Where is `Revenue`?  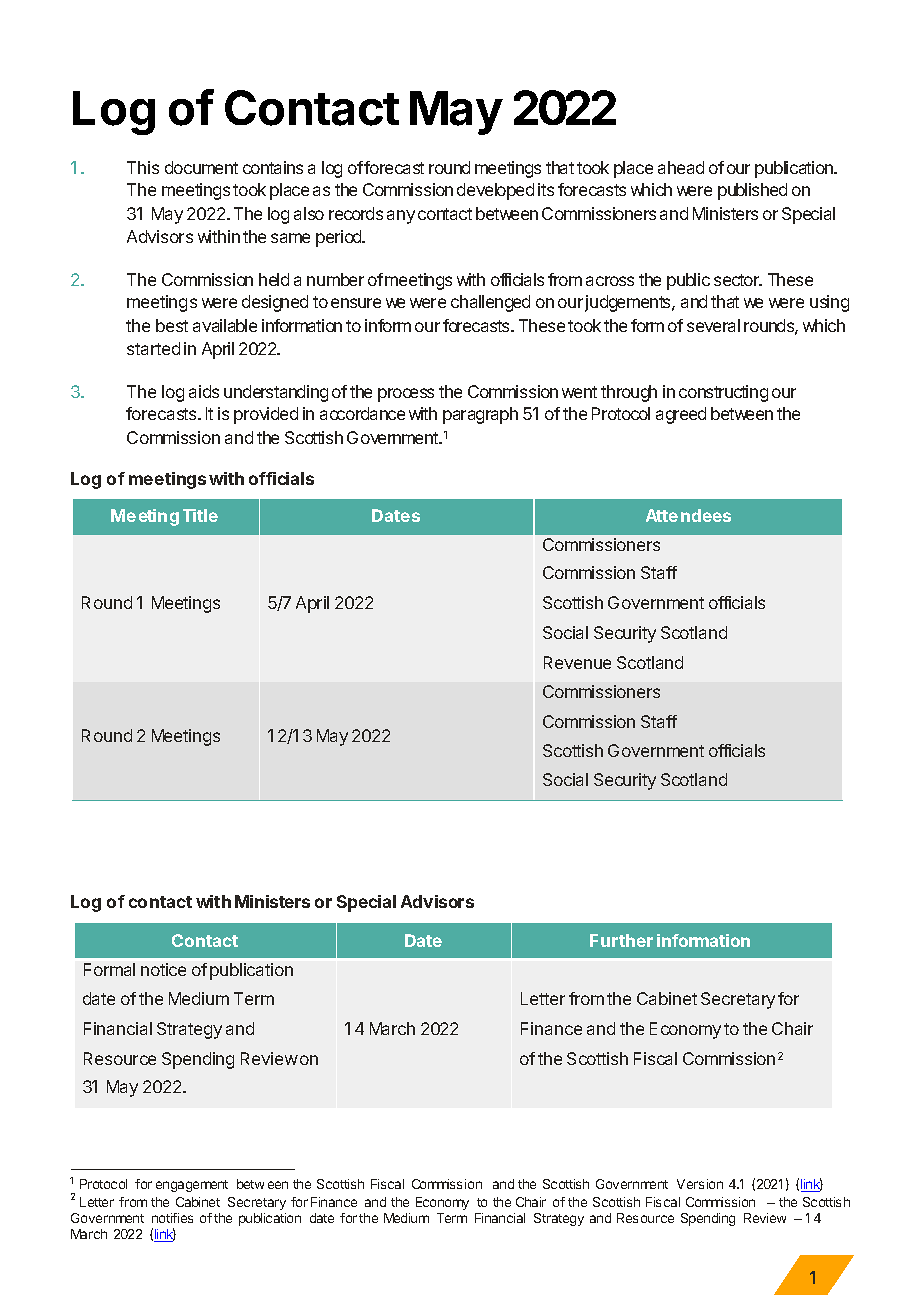
Revenue is located at coordinates (577, 662).
